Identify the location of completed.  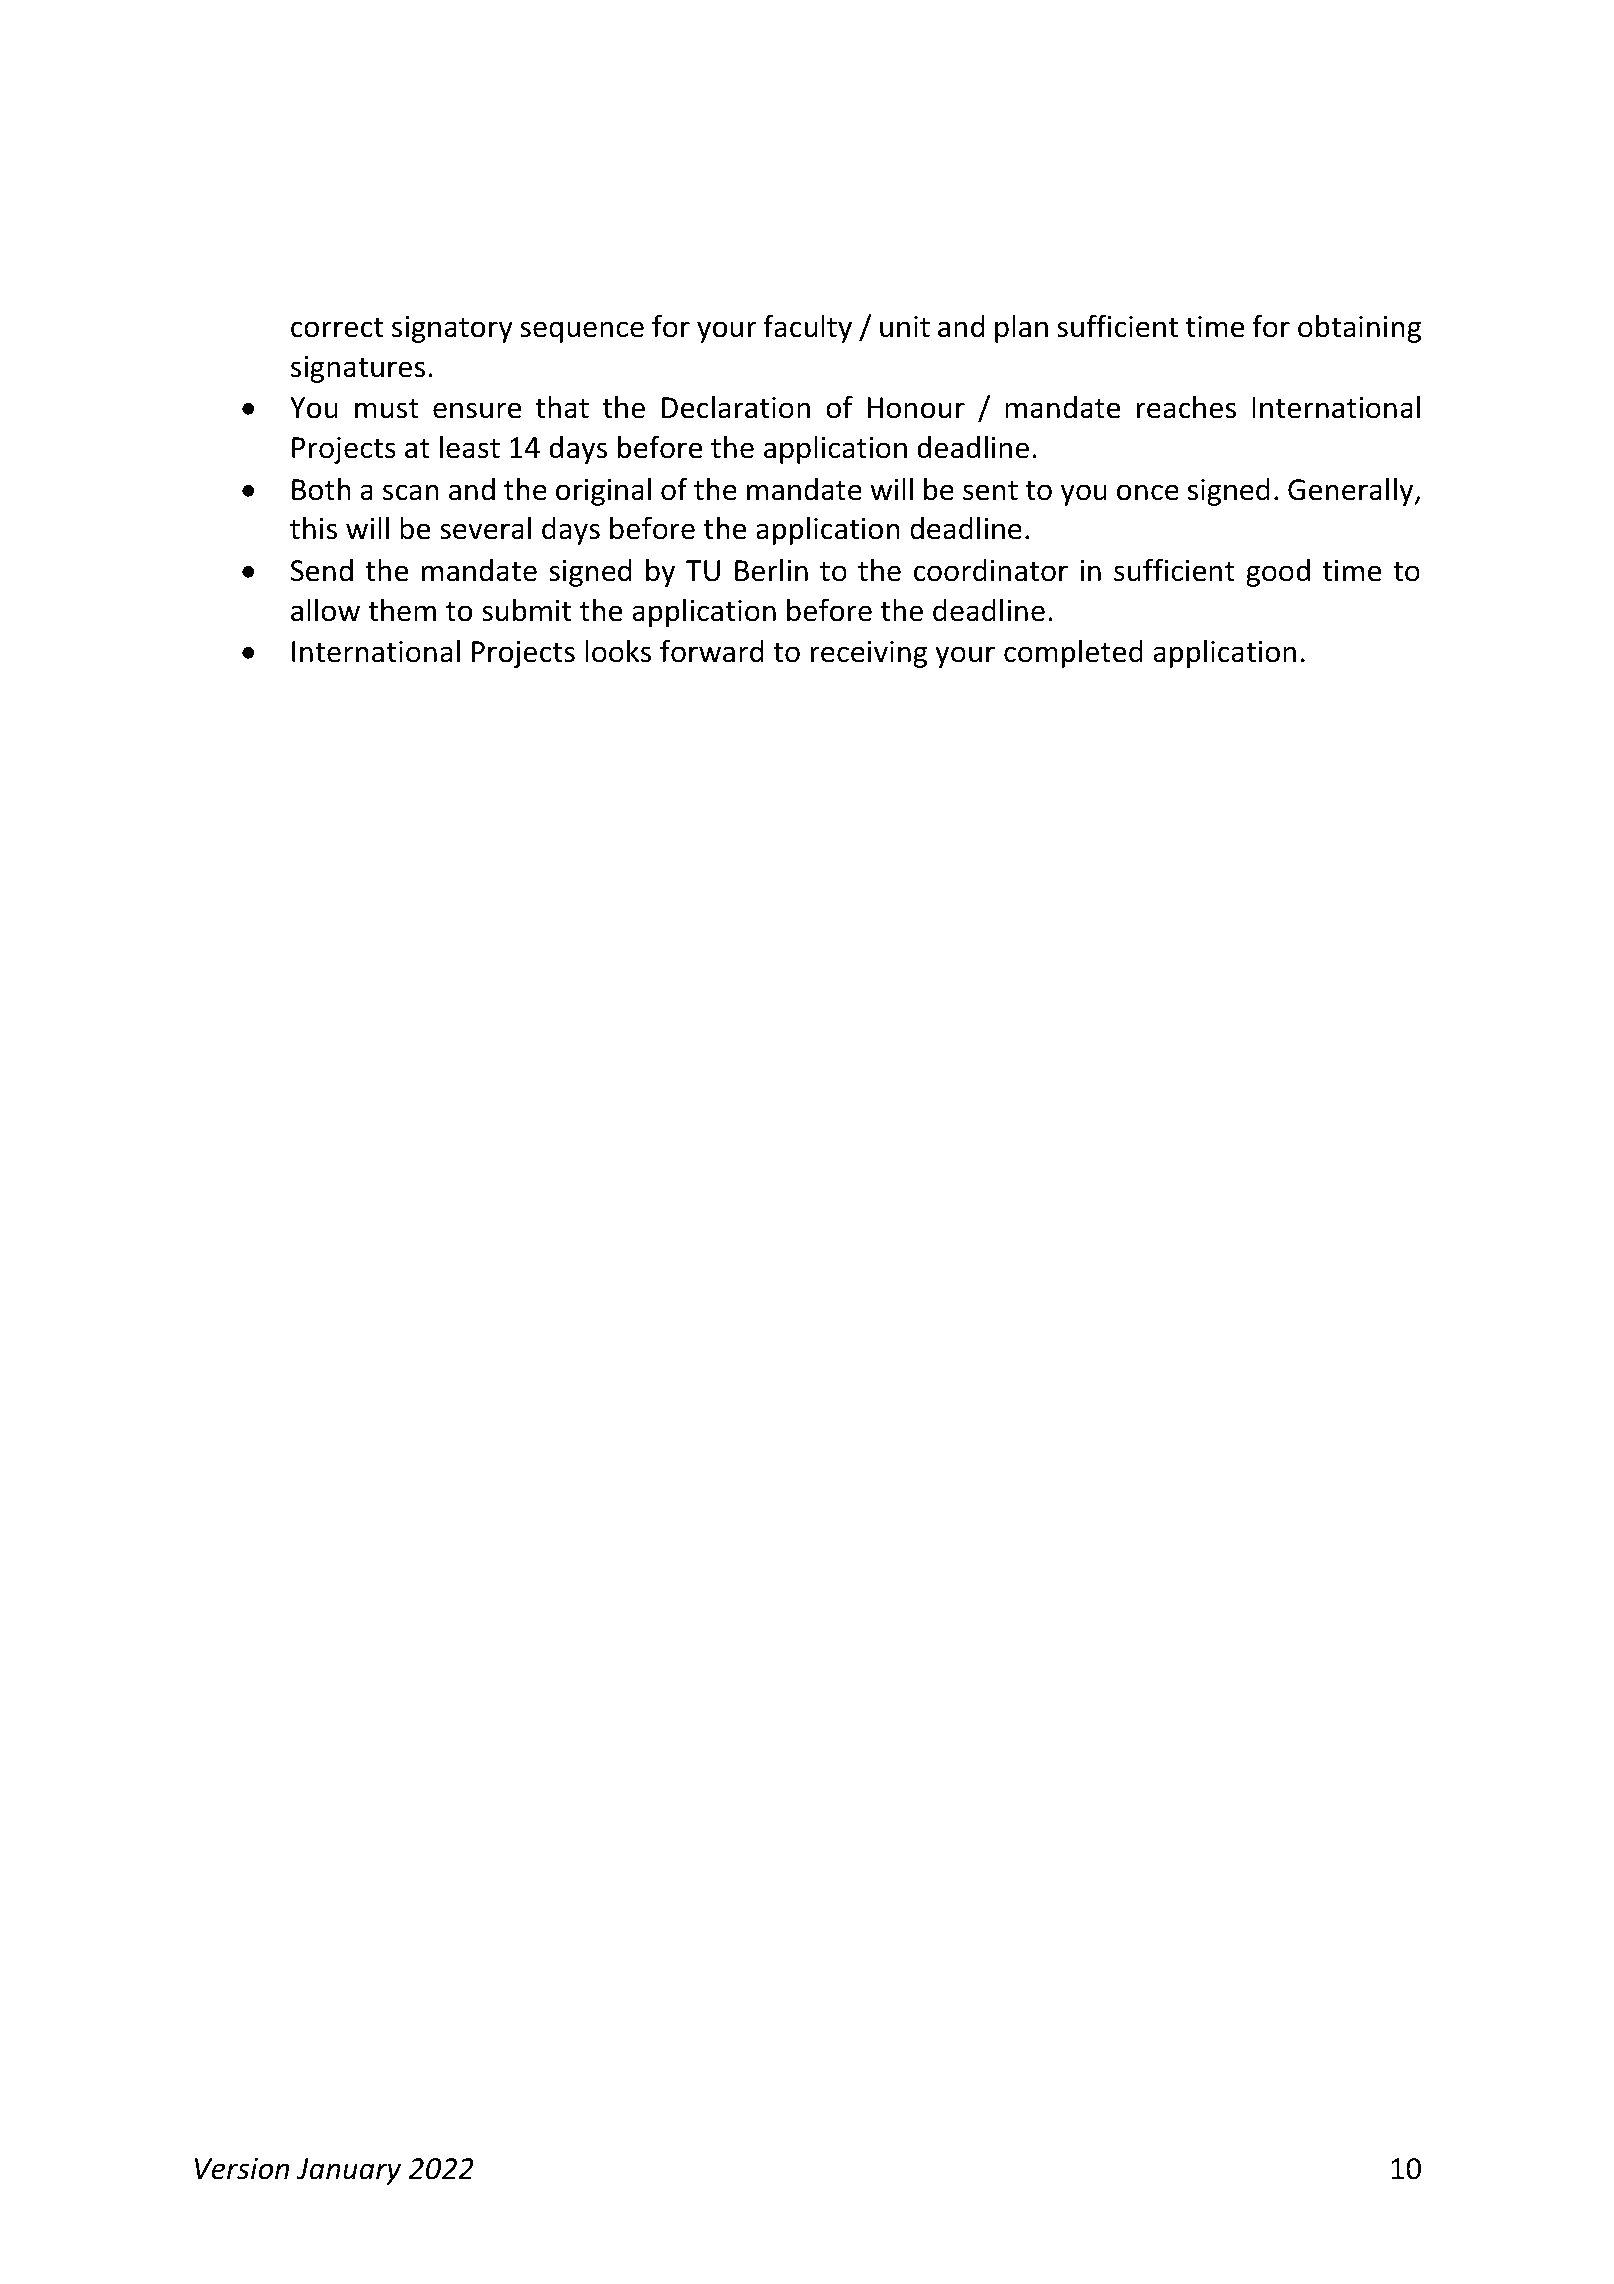
(1073, 654).
